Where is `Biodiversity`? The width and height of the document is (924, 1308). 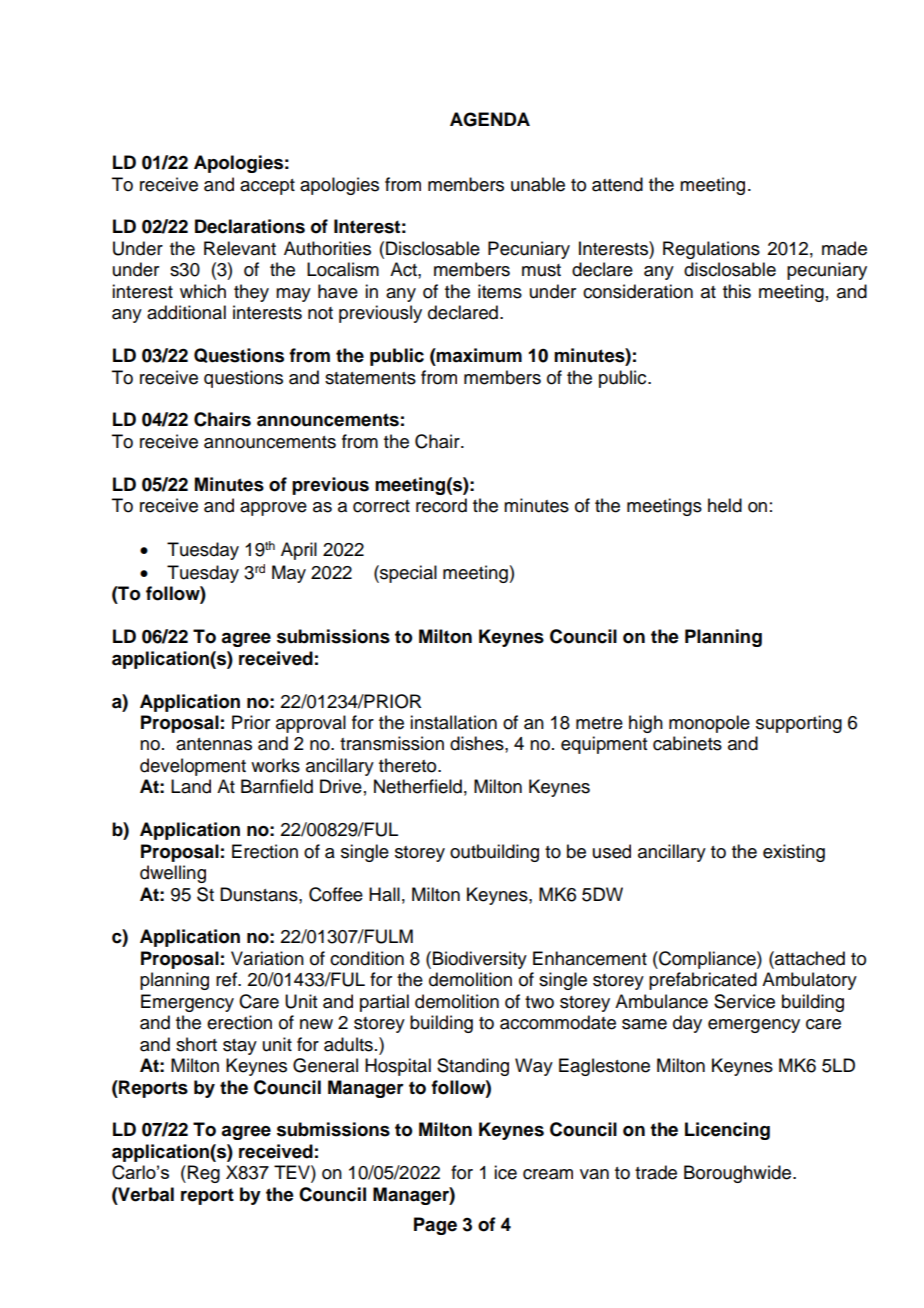 Biodiversity is located at coordinates (480, 960).
